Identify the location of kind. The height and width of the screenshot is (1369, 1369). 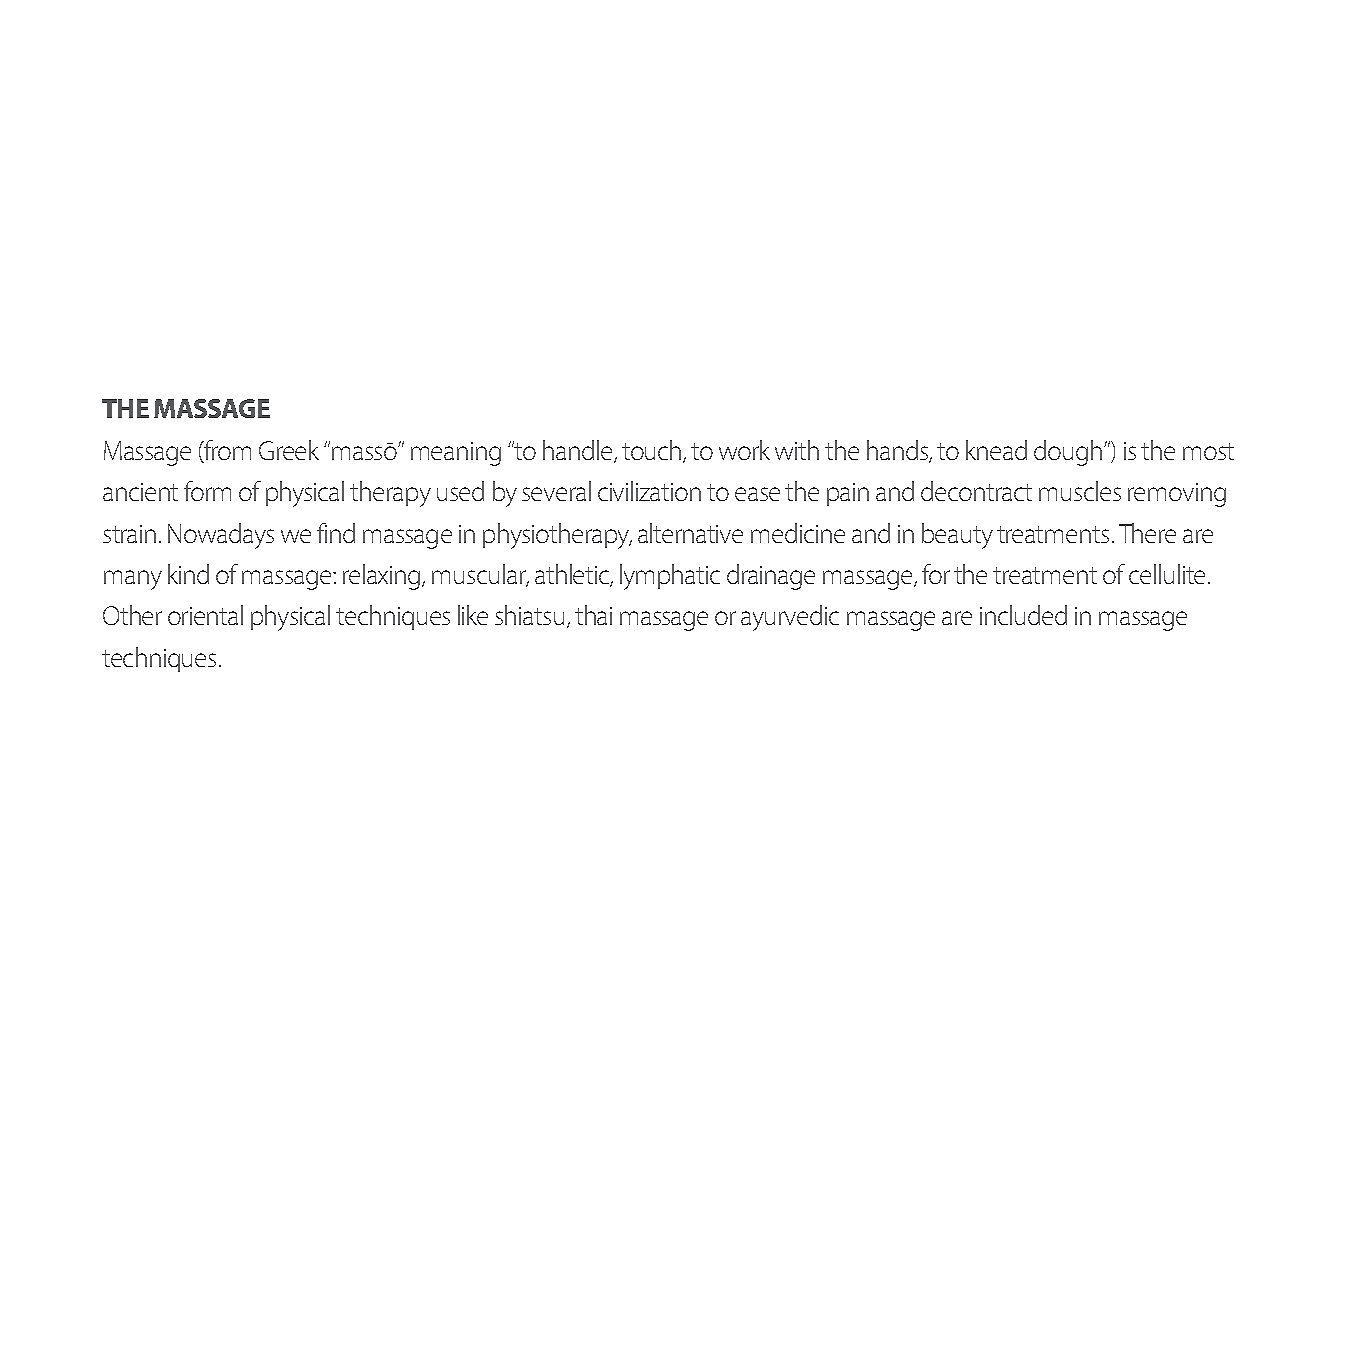
(188, 574).
